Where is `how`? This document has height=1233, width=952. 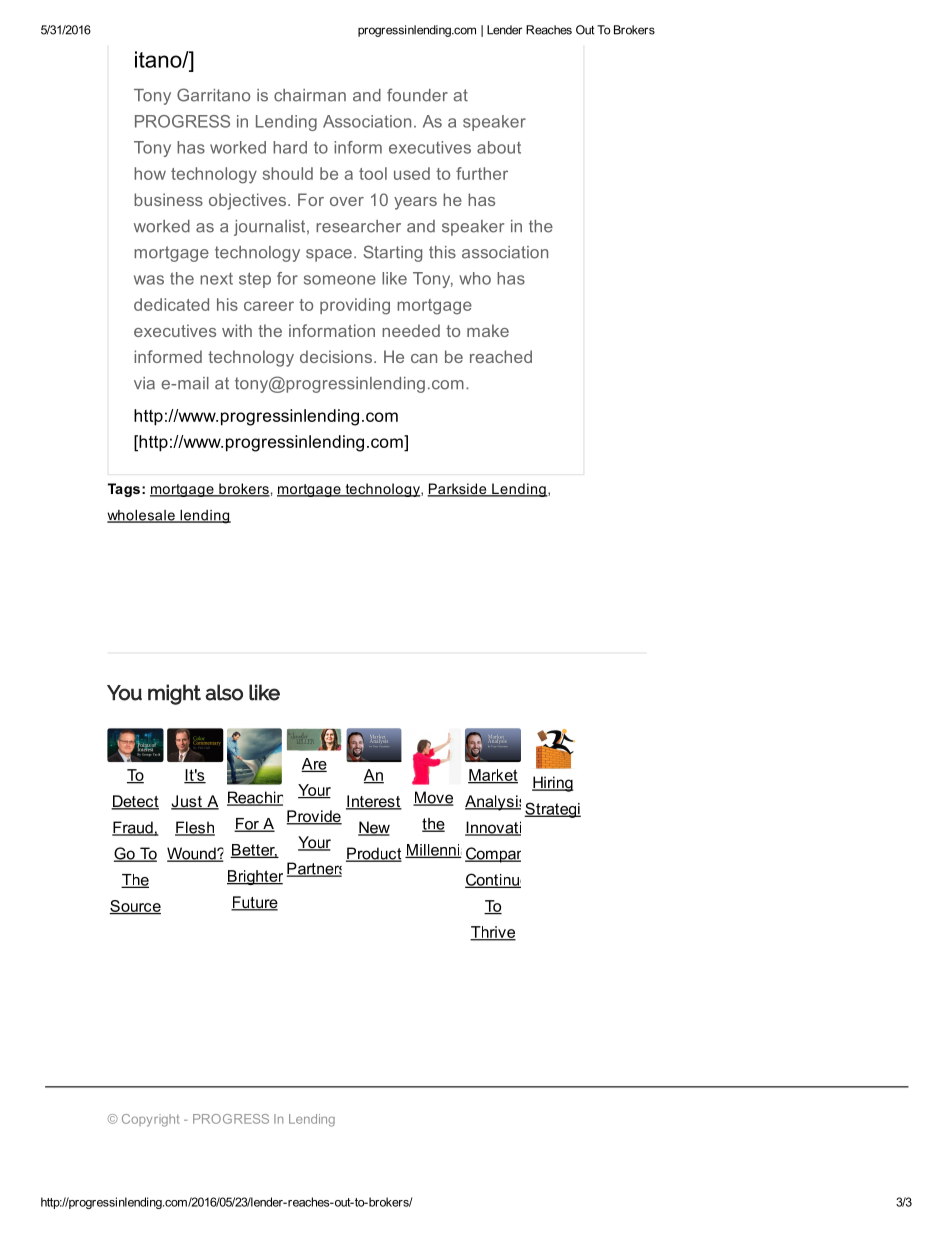
how is located at coordinates (150, 173).
